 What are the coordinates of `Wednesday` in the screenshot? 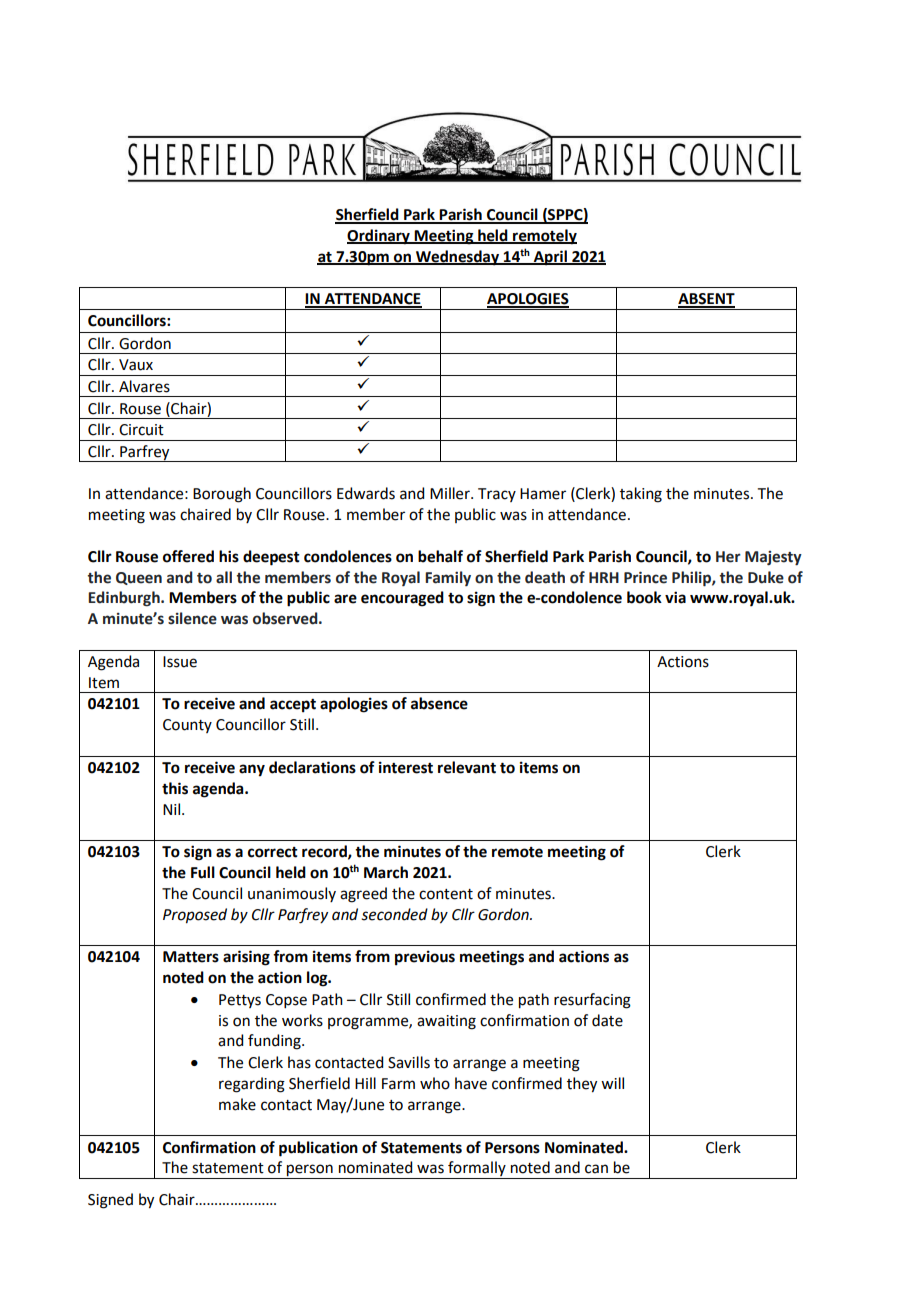 It's located at (457, 258).
